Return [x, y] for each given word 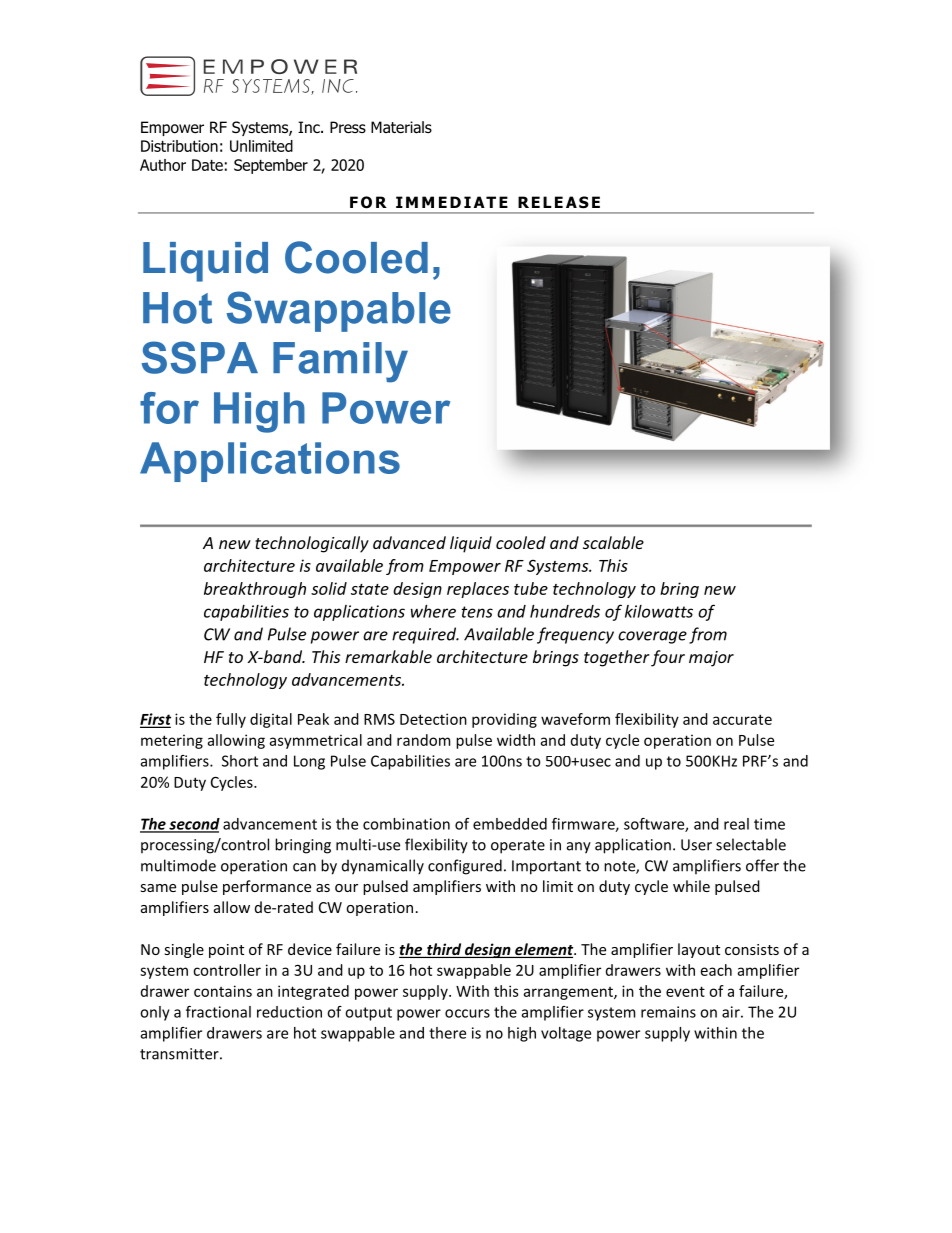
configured [465, 867]
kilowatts [659, 611]
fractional [218, 1012]
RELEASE [559, 202]
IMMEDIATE [452, 202]
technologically [312, 544]
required [425, 635]
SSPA [200, 357]
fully [231, 720]
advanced [409, 542]
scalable [613, 542]
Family [340, 362]
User [696, 845]
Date [207, 165]
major [711, 659]
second [193, 825]
